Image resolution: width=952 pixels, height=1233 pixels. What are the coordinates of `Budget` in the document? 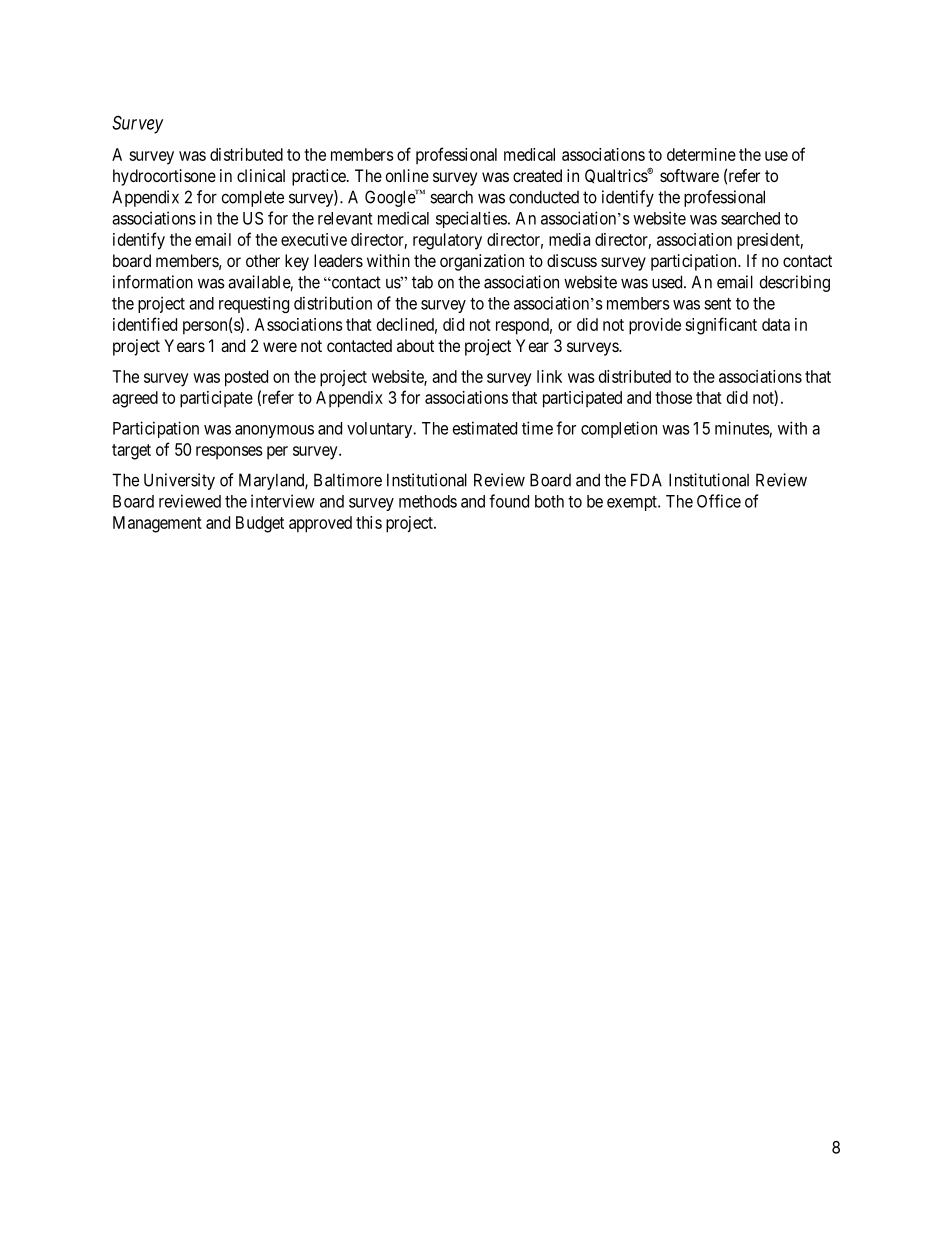 It's located at (260, 524).
